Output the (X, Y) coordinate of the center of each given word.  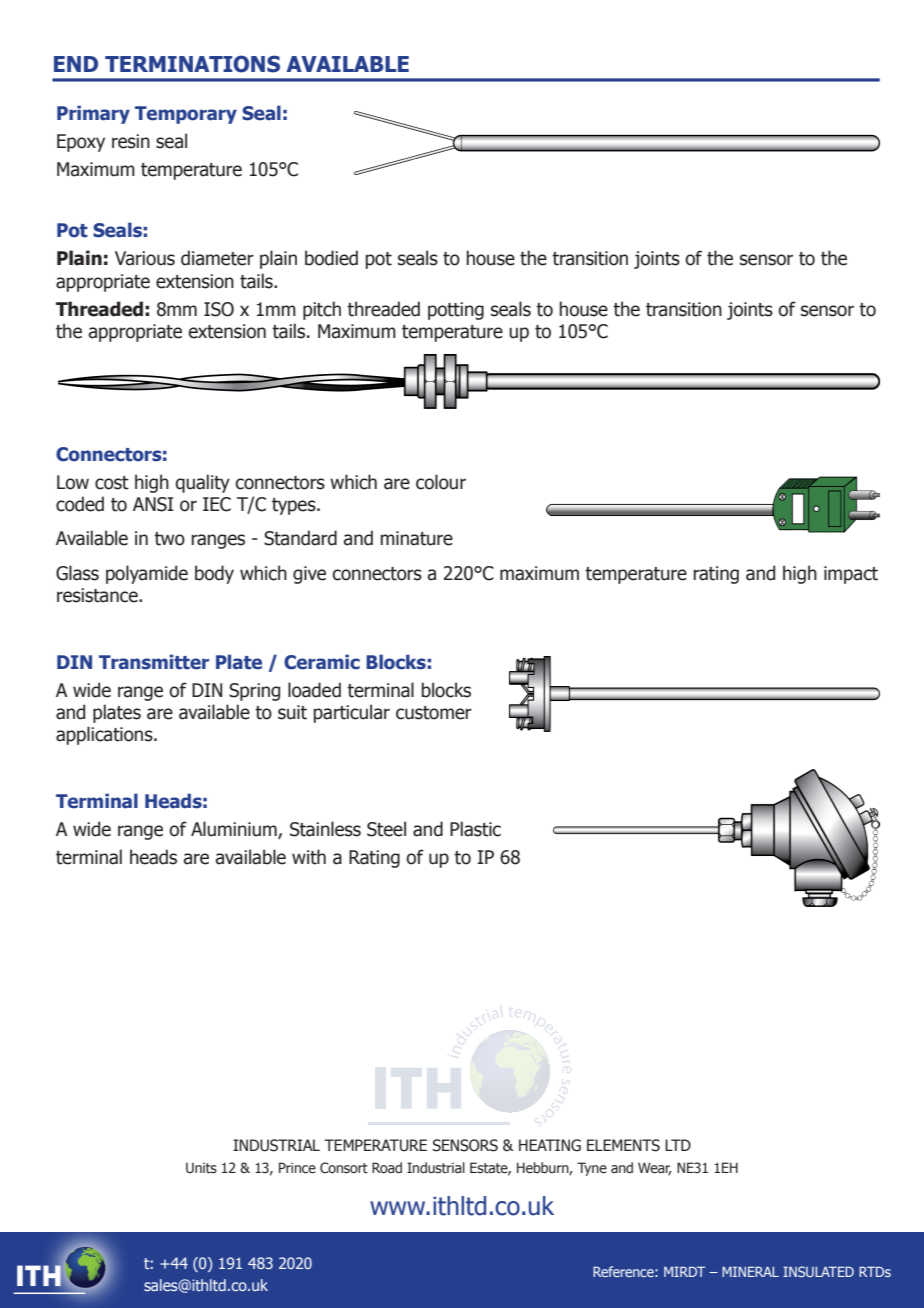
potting (456, 311)
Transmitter (154, 662)
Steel (386, 829)
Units (201, 1168)
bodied (331, 258)
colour (441, 482)
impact (851, 575)
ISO (219, 309)
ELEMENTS (623, 1145)
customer (434, 713)
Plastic (475, 829)
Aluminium (235, 830)
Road (387, 1167)
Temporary (186, 115)
